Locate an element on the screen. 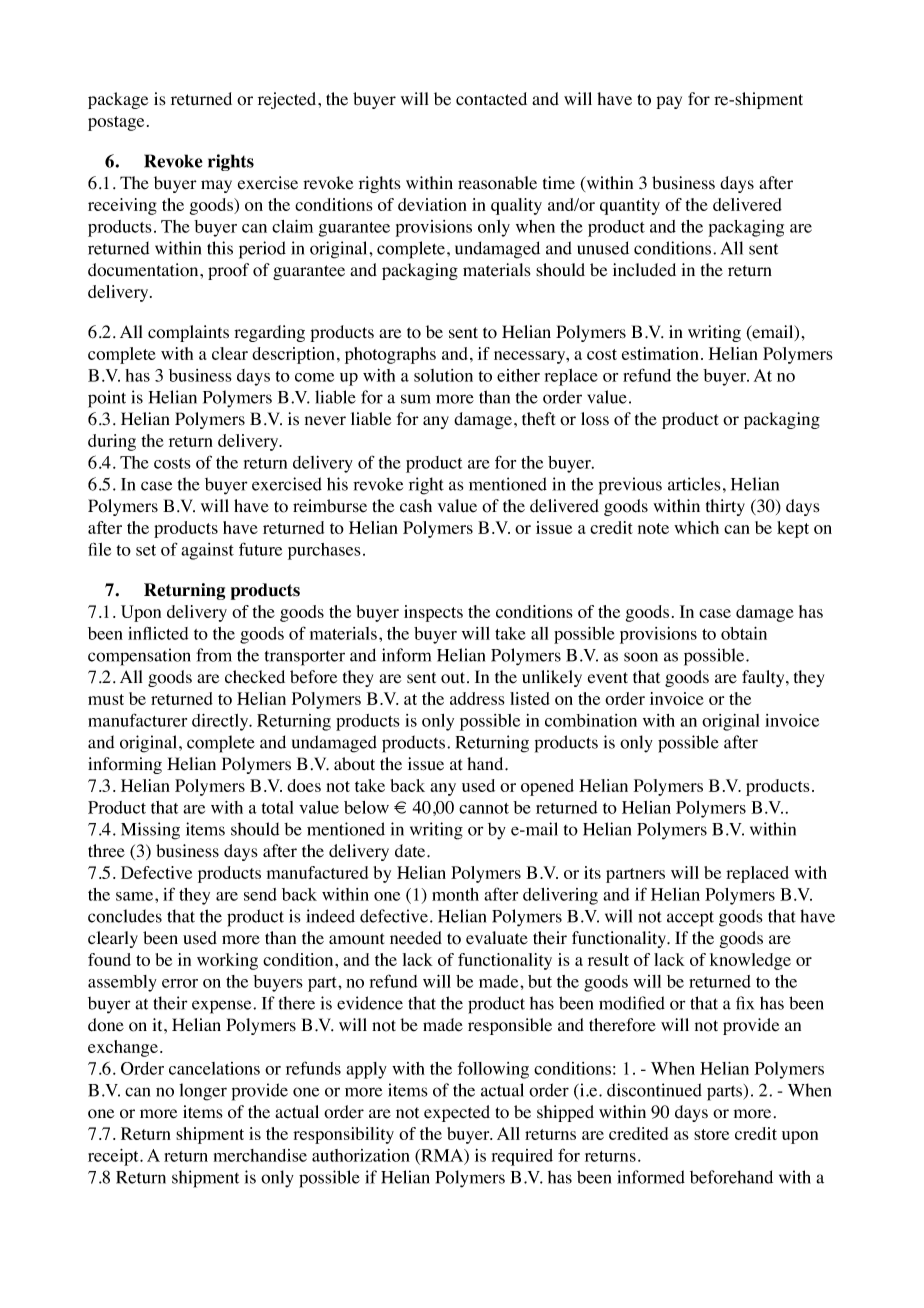 The width and height of the screenshot is (924, 1308). longer is located at coordinates (203, 1092).
